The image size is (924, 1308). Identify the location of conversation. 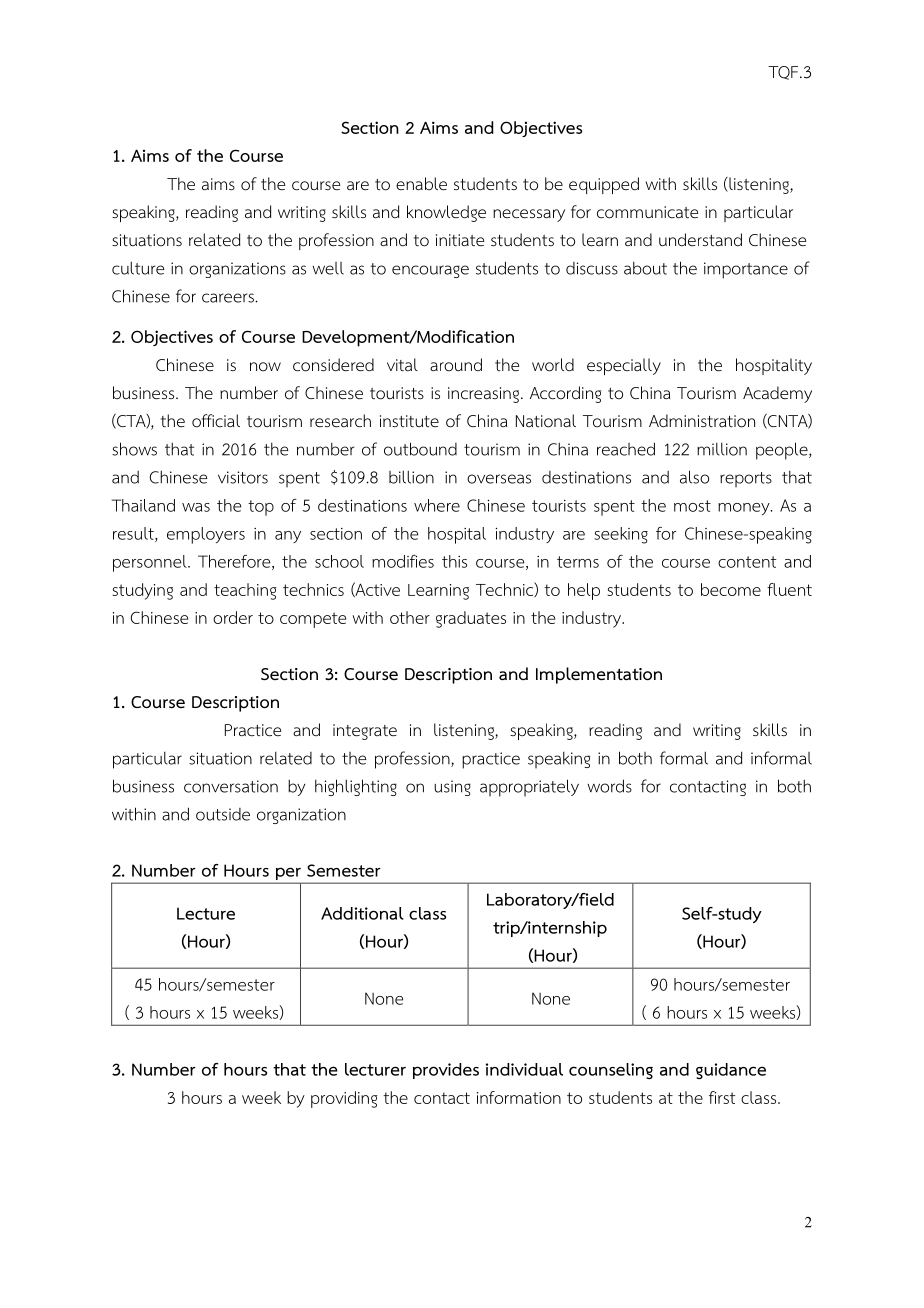
(231, 786).
